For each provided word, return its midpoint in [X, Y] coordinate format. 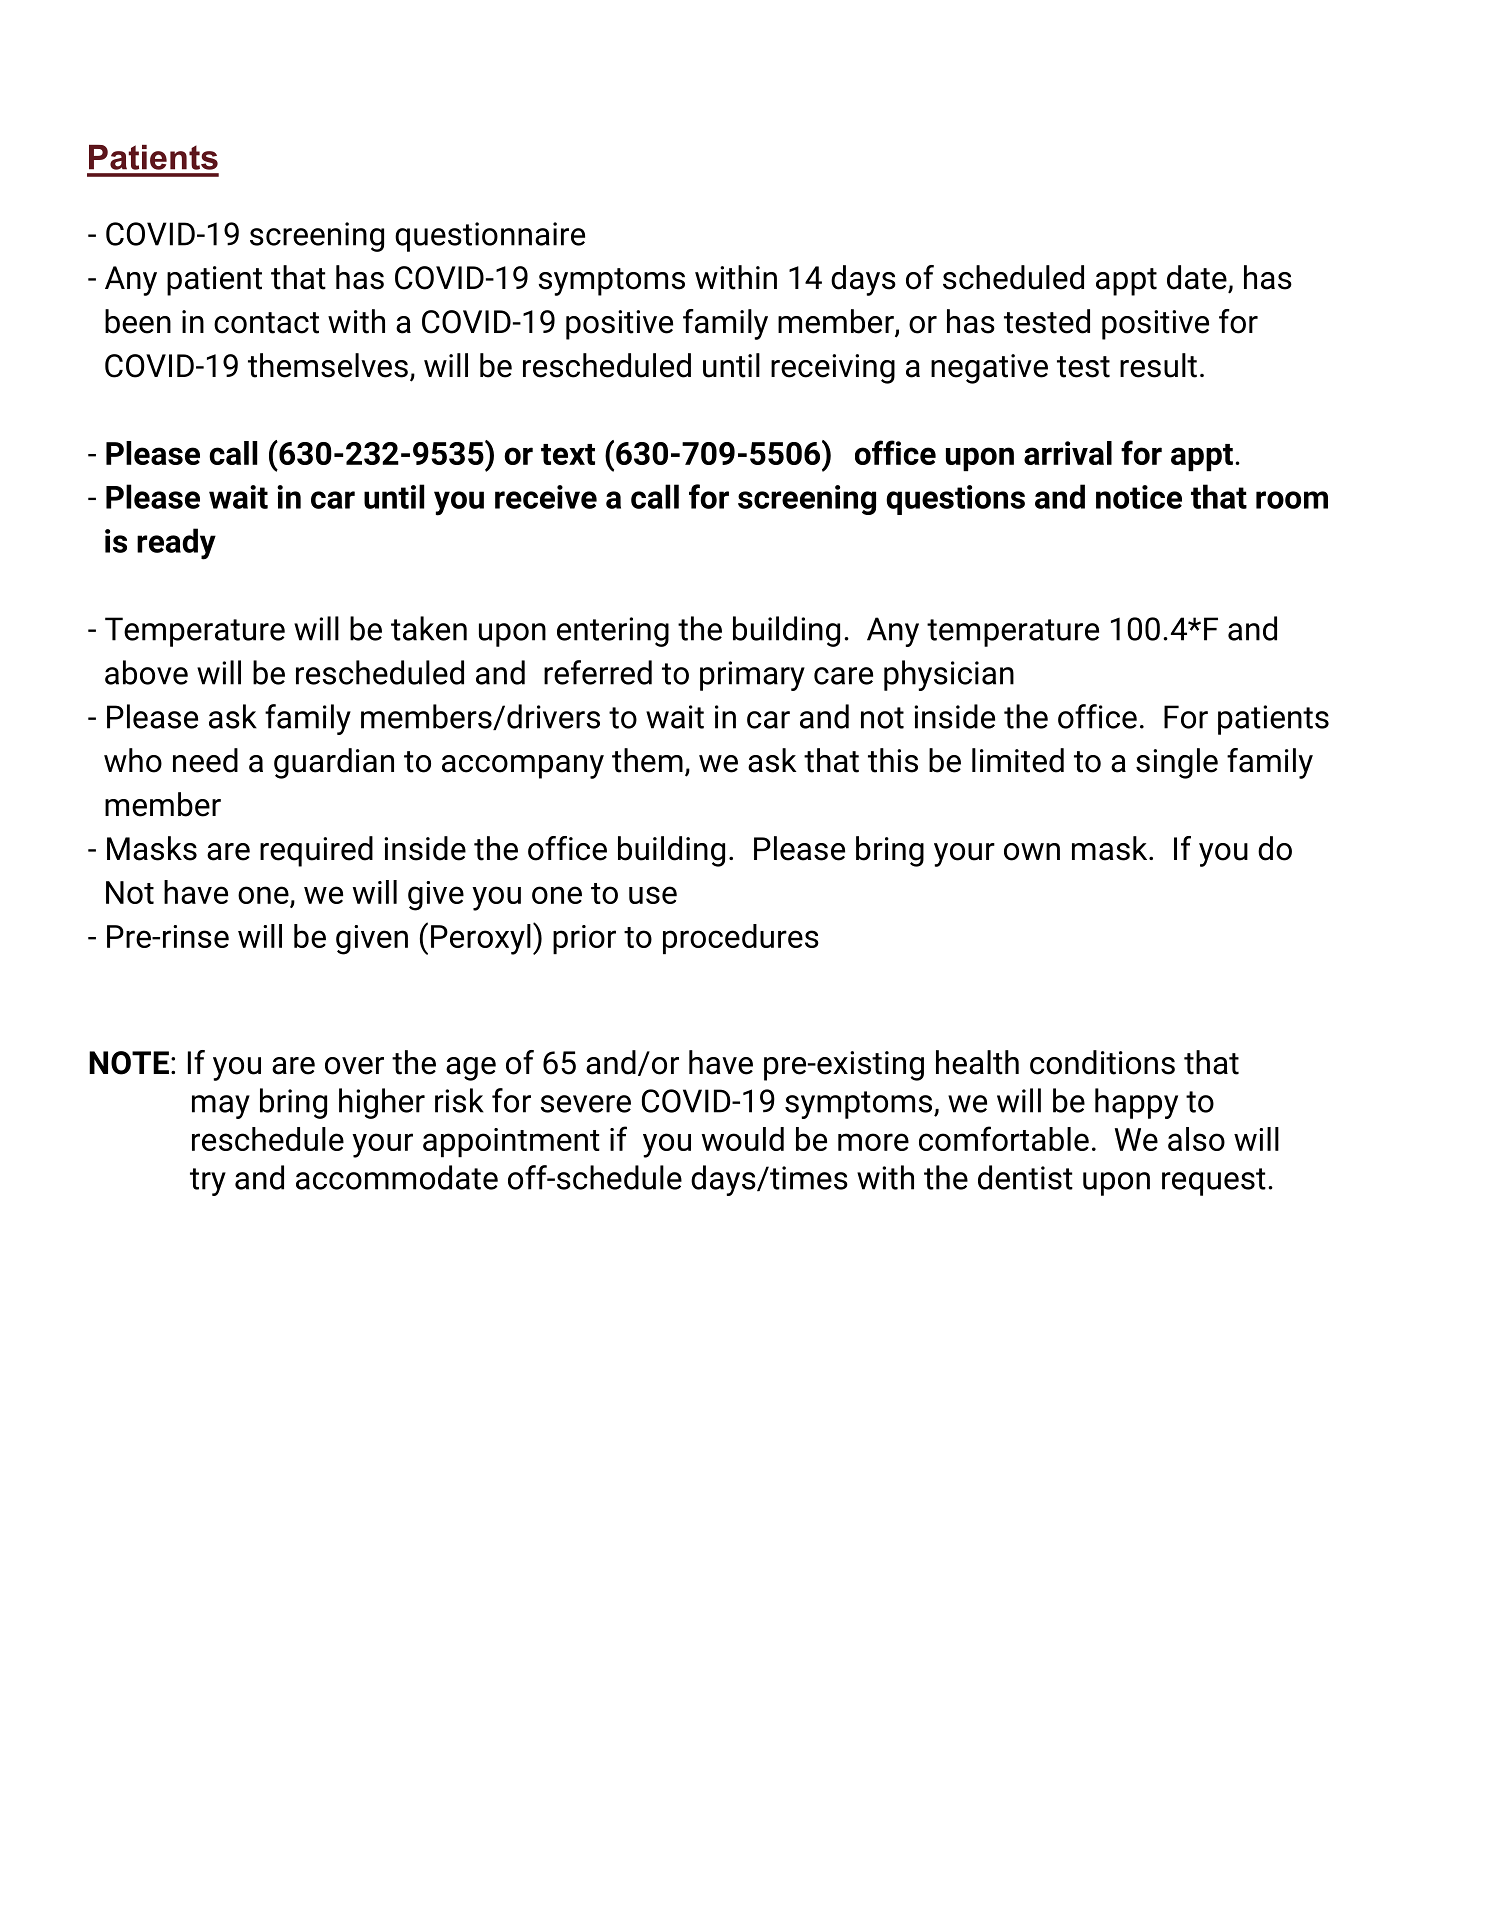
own [1032, 852]
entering [613, 632]
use [653, 895]
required [316, 851]
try [208, 1182]
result [1158, 365]
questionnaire [490, 237]
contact [266, 323]
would [743, 1139]
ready [176, 544]
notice [1139, 497]
